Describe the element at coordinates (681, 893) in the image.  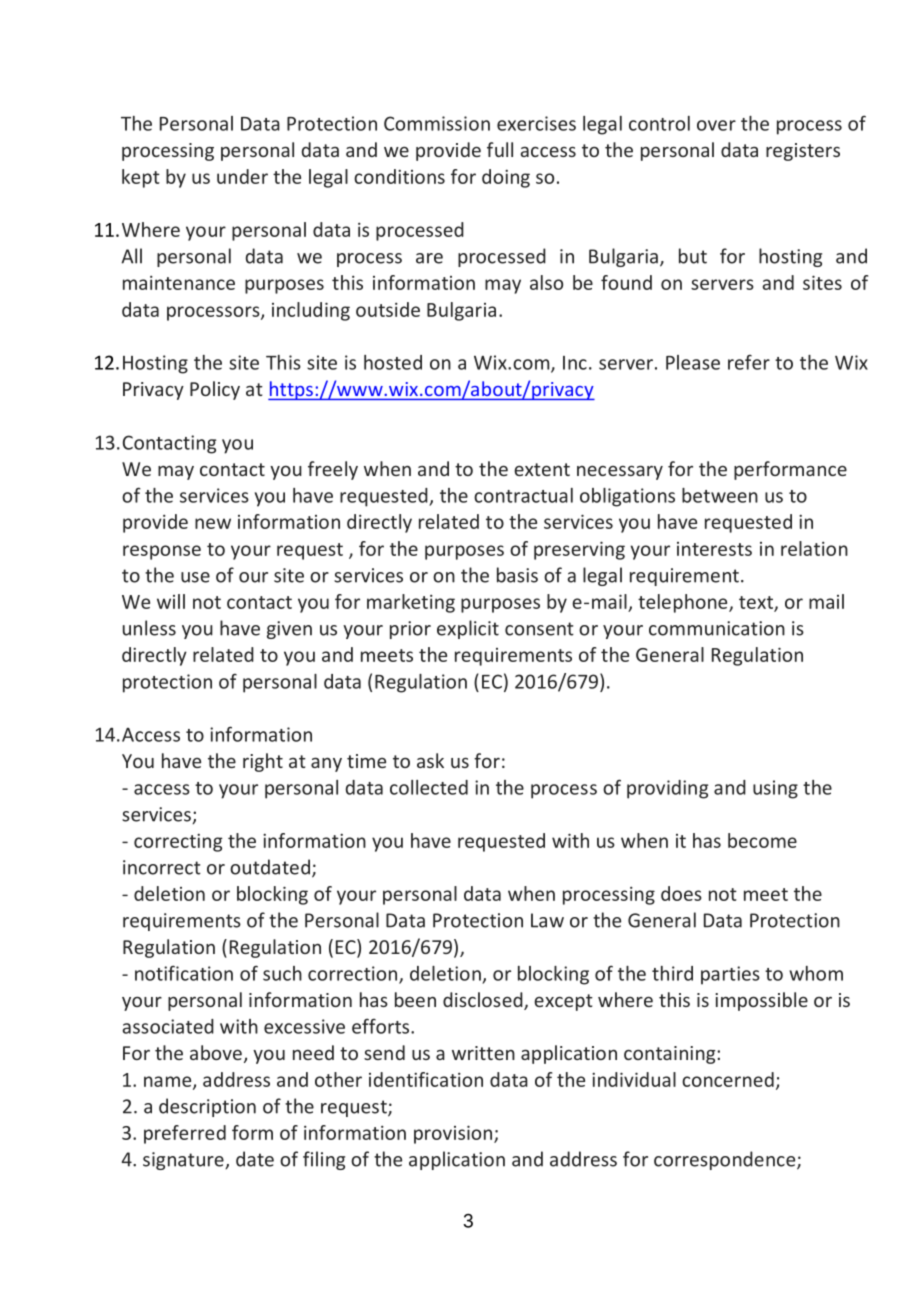
I see `does` at that location.
